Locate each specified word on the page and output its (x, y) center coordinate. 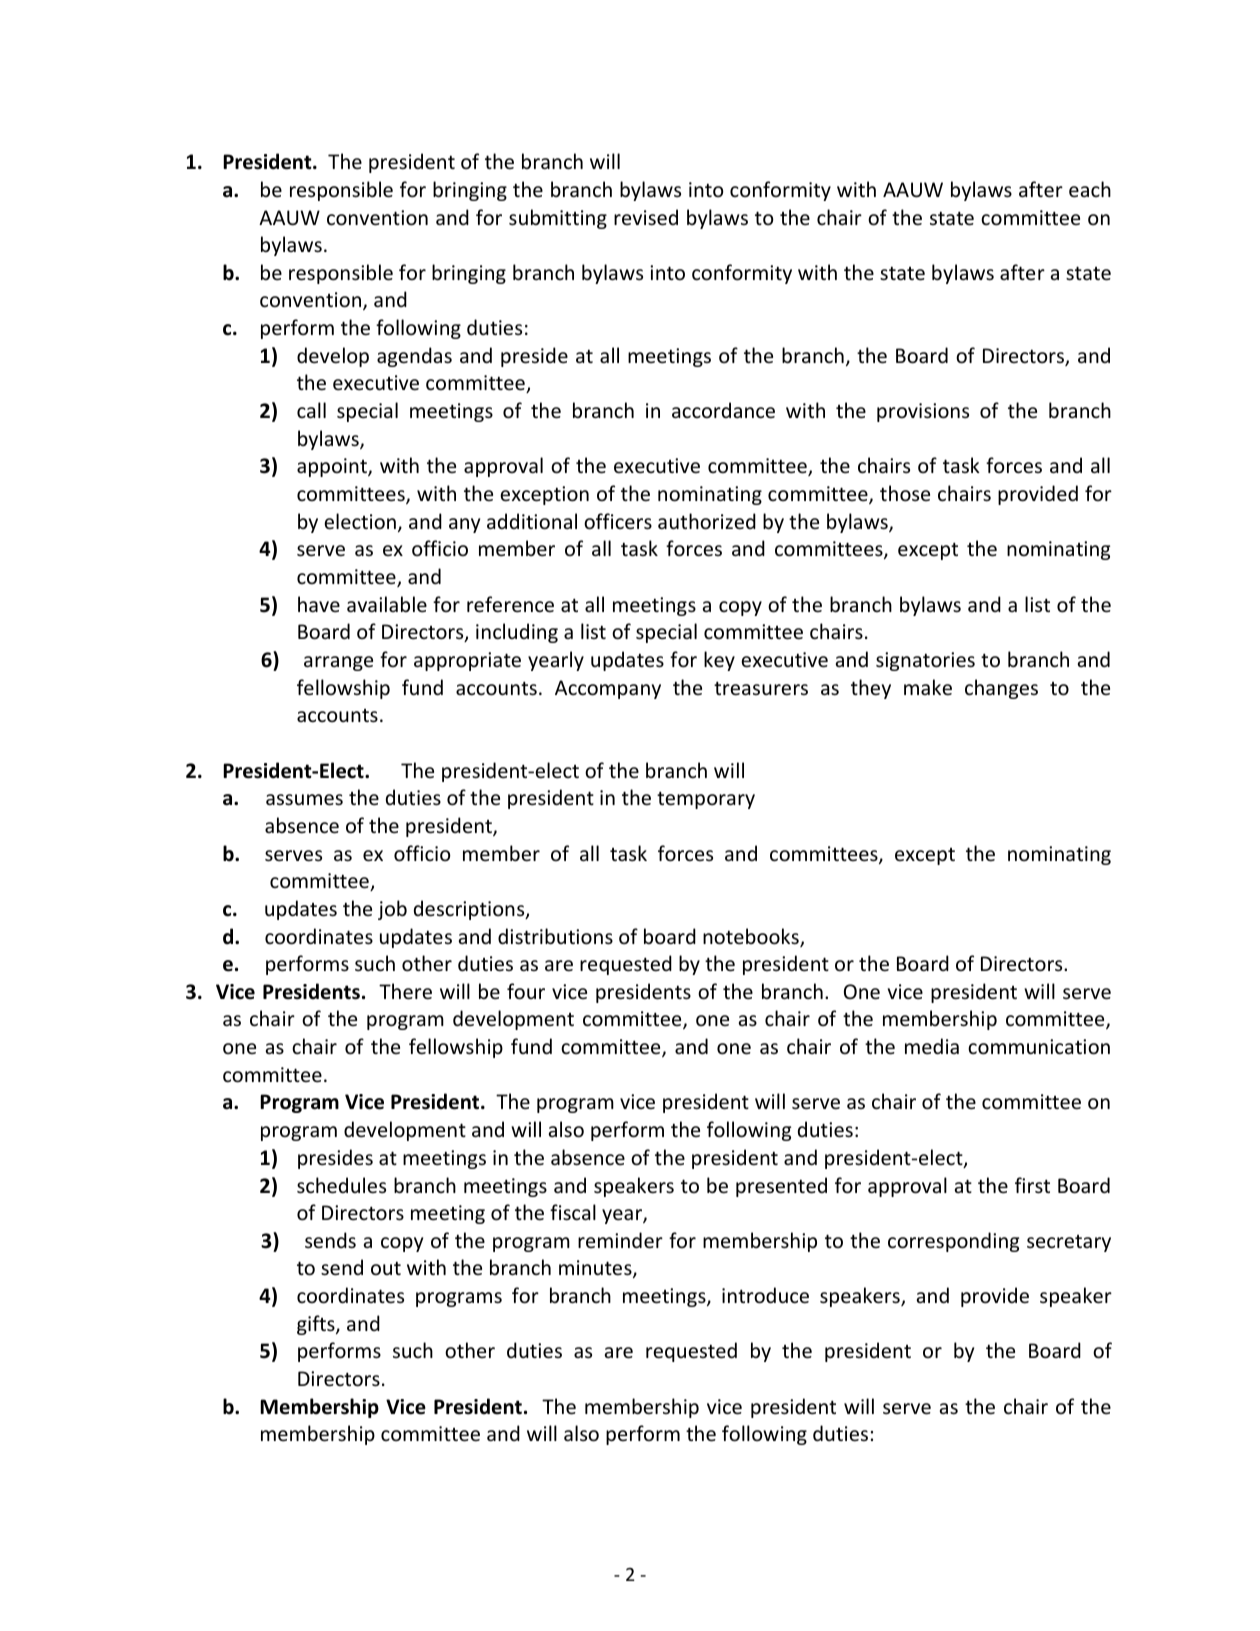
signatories (925, 661)
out (386, 1268)
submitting (558, 219)
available (387, 604)
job (392, 910)
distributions (555, 936)
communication (1039, 1047)
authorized (707, 521)
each (1090, 189)
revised (646, 217)
